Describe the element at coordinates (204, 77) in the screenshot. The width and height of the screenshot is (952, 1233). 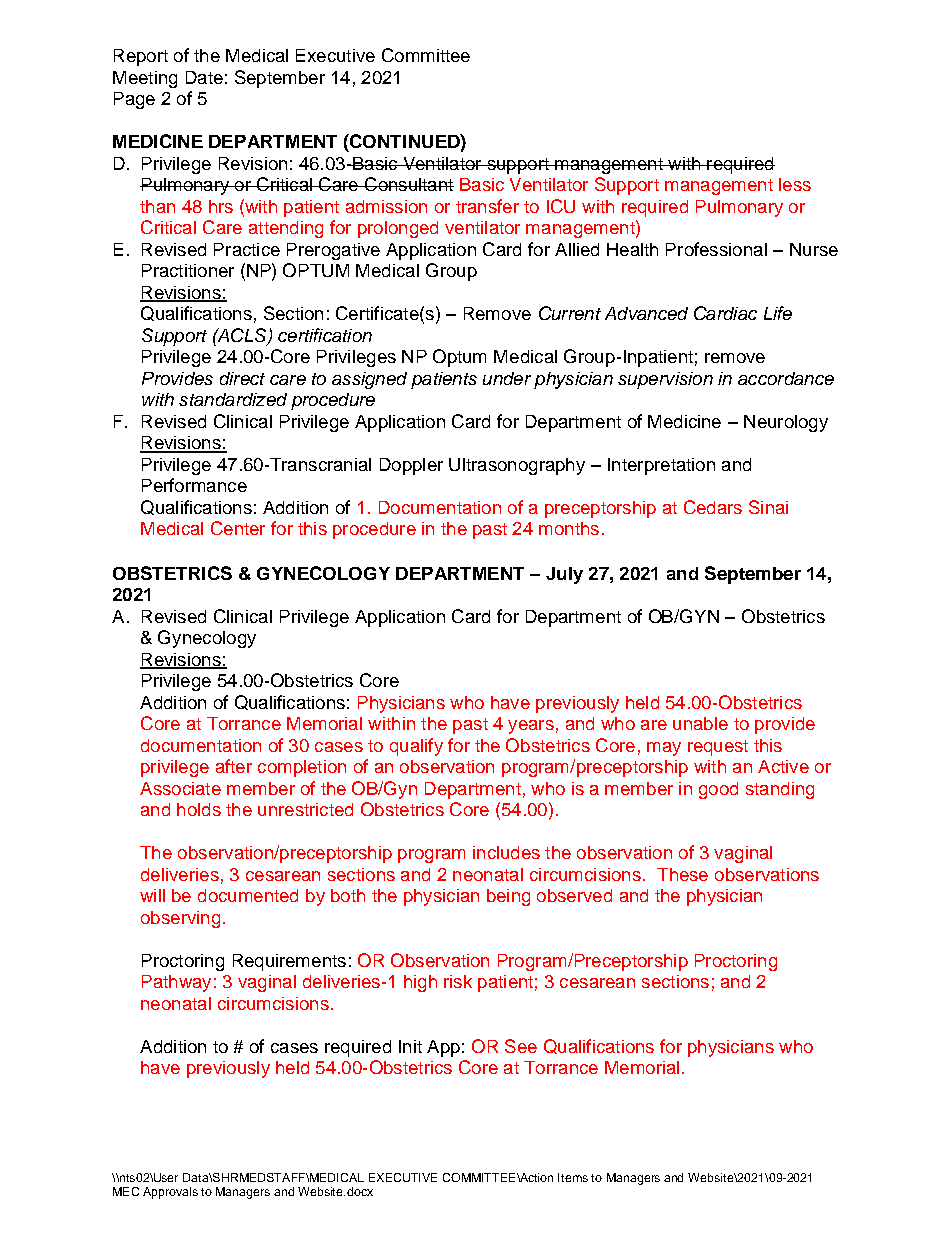
I see `Date` at that location.
